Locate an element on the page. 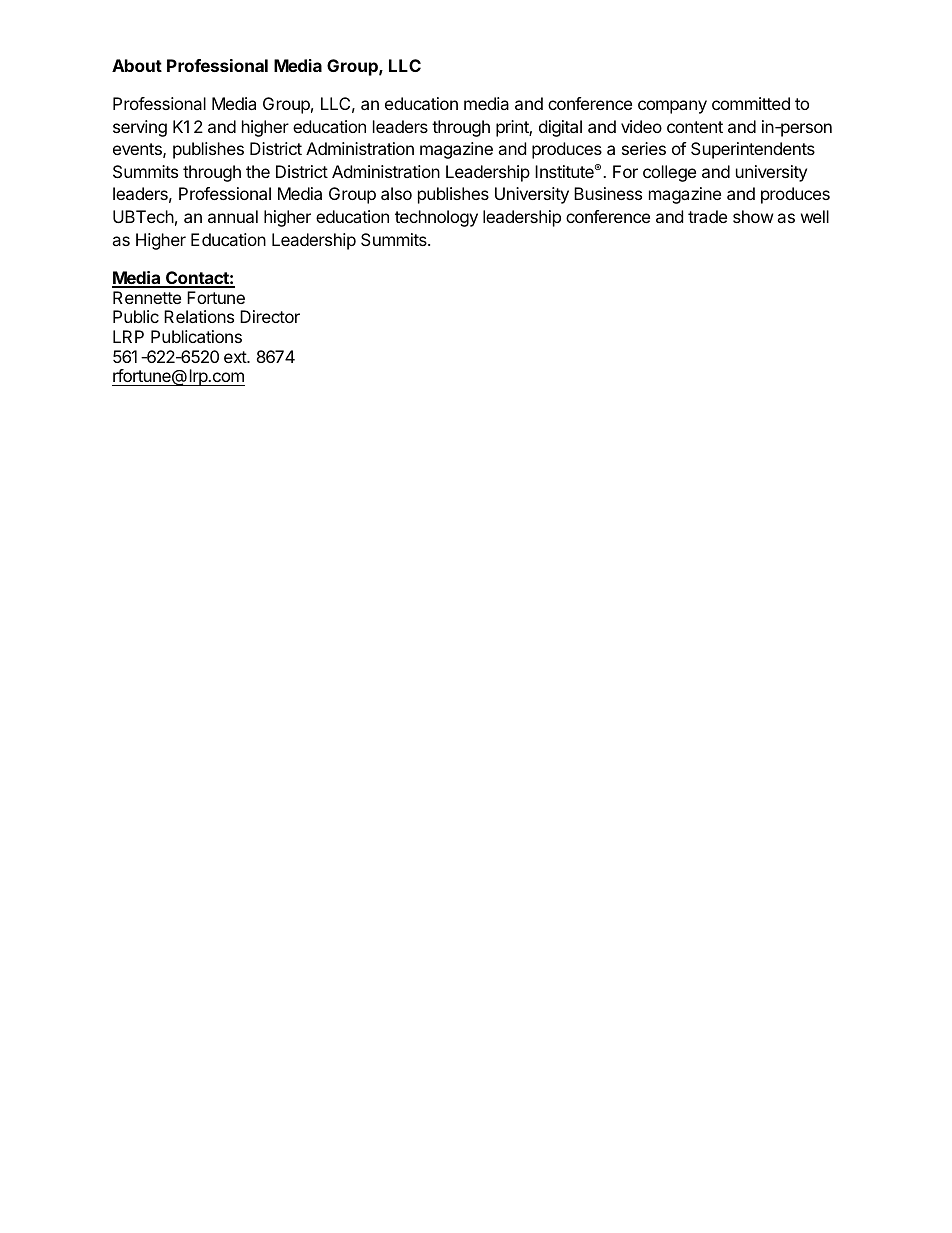 The height and width of the image is (1233, 952). committed is located at coordinates (751, 103).
